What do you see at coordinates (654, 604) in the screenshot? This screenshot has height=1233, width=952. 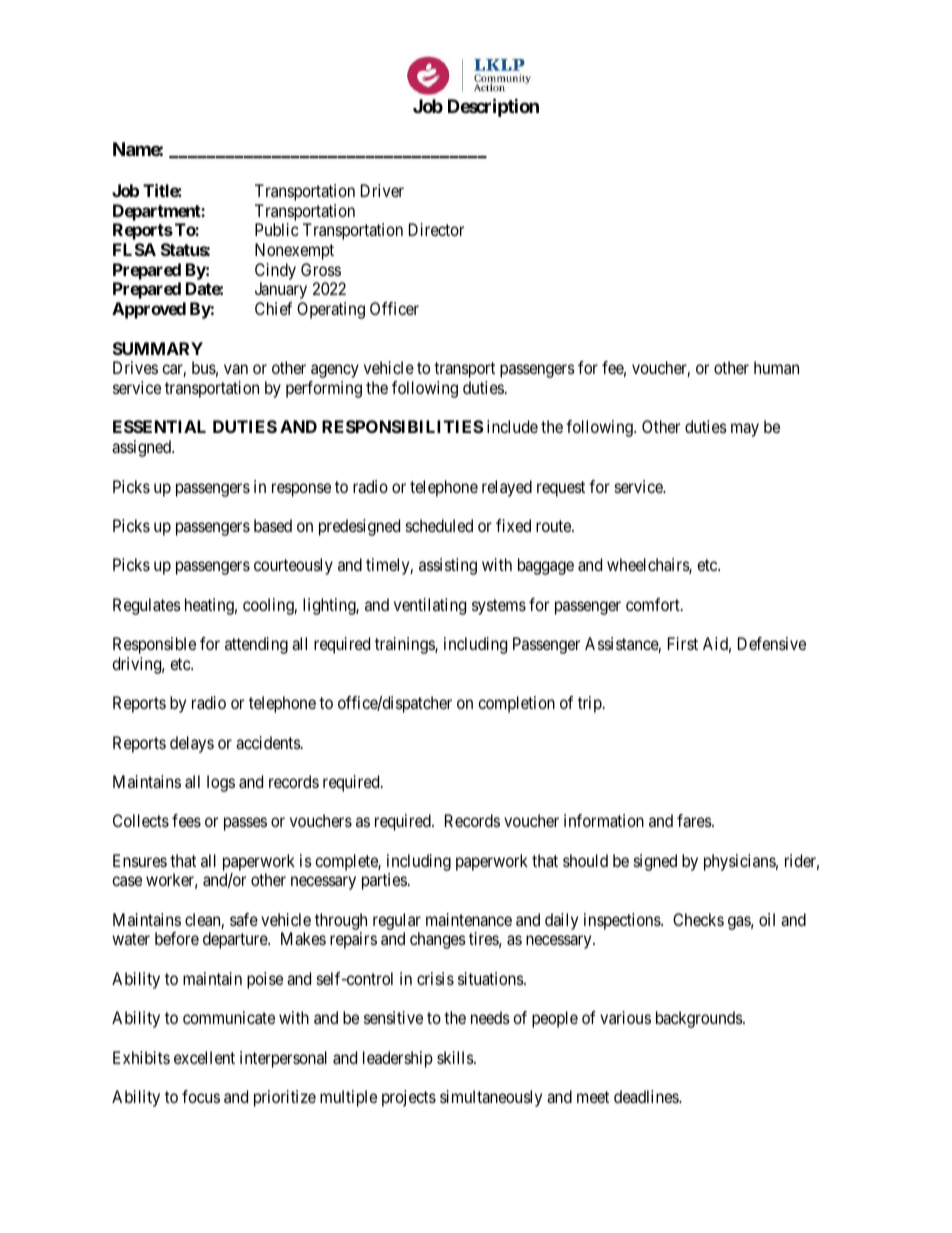 I see `comfort` at bounding box center [654, 604].
